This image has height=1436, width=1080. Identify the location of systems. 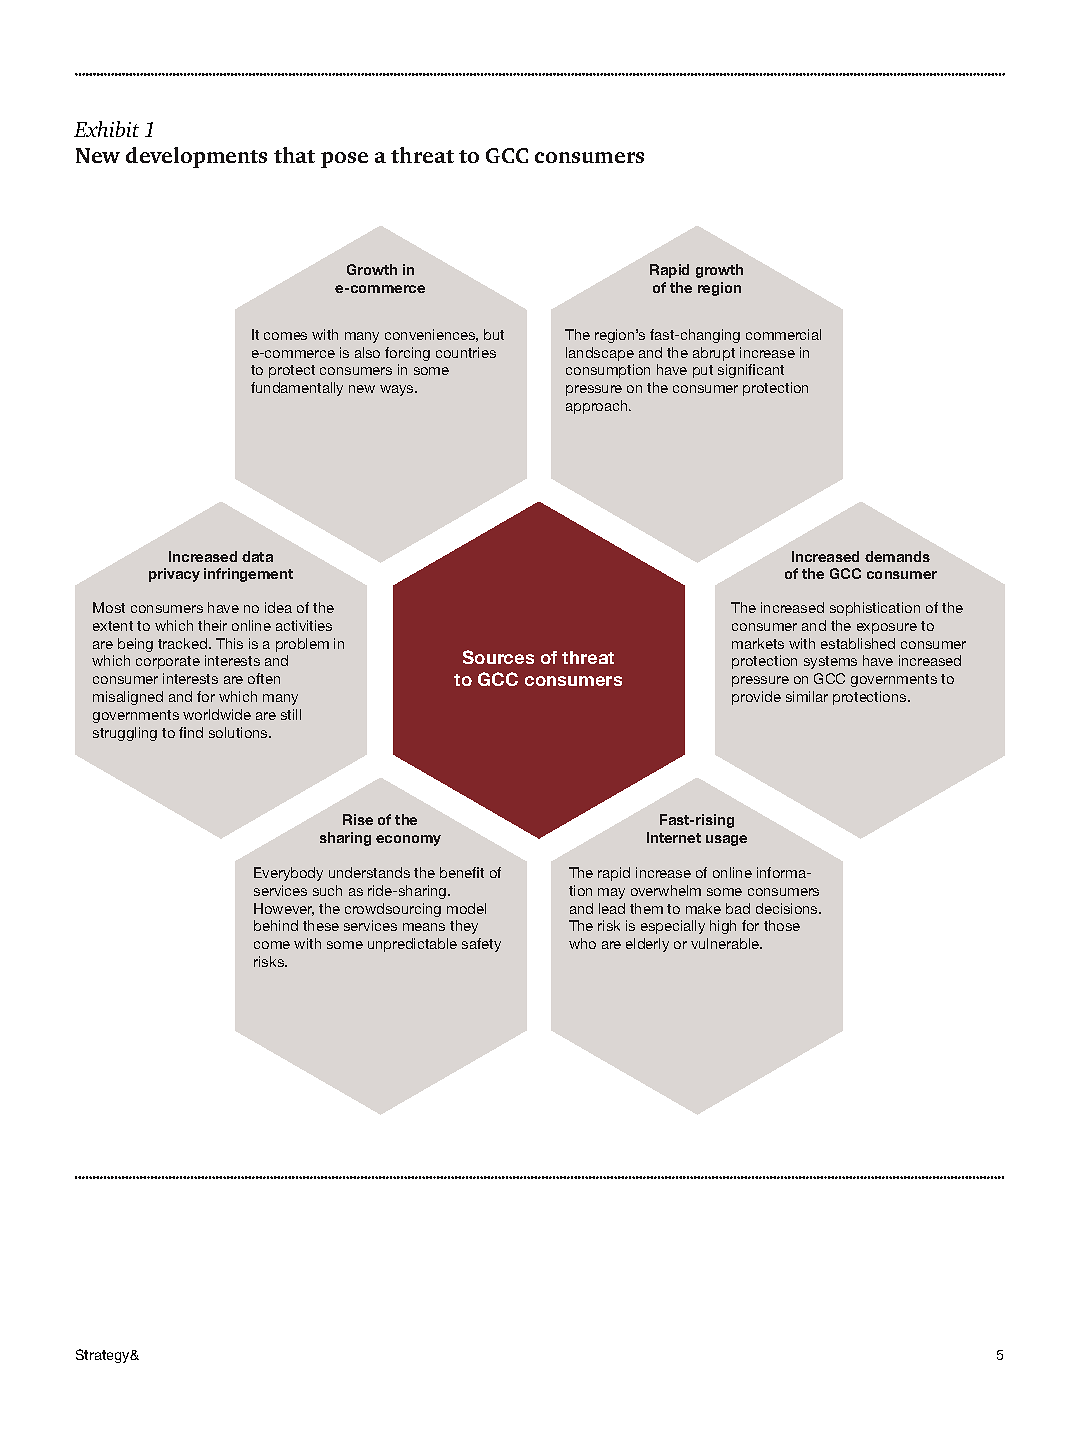
(830, 662).
